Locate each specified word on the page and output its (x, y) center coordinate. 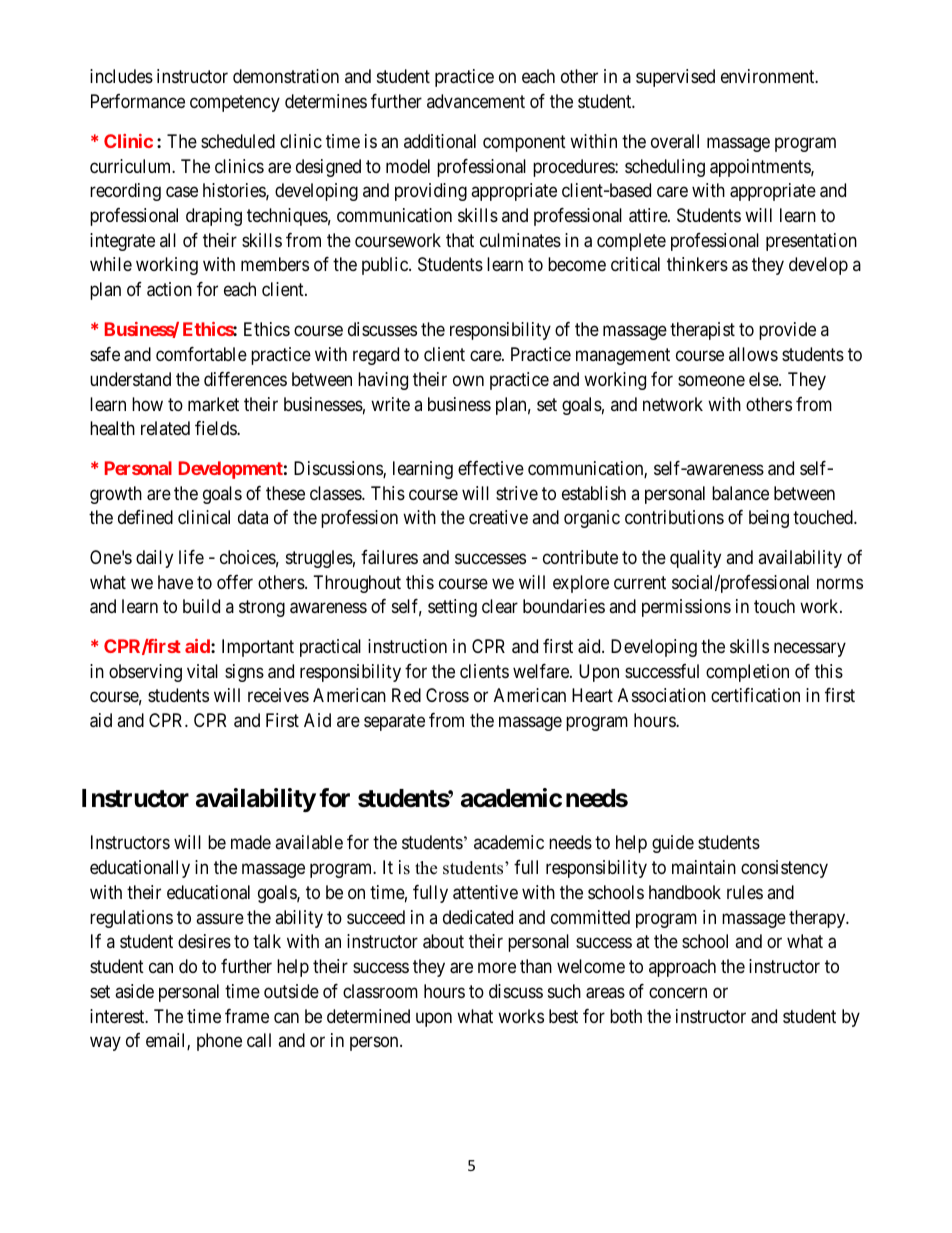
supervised (675, 78)
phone (219, 1042)
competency (235, 103)
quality (695, 559)
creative (498, 517)
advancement (476, 101)
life (191, 557)
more (497, 968)
